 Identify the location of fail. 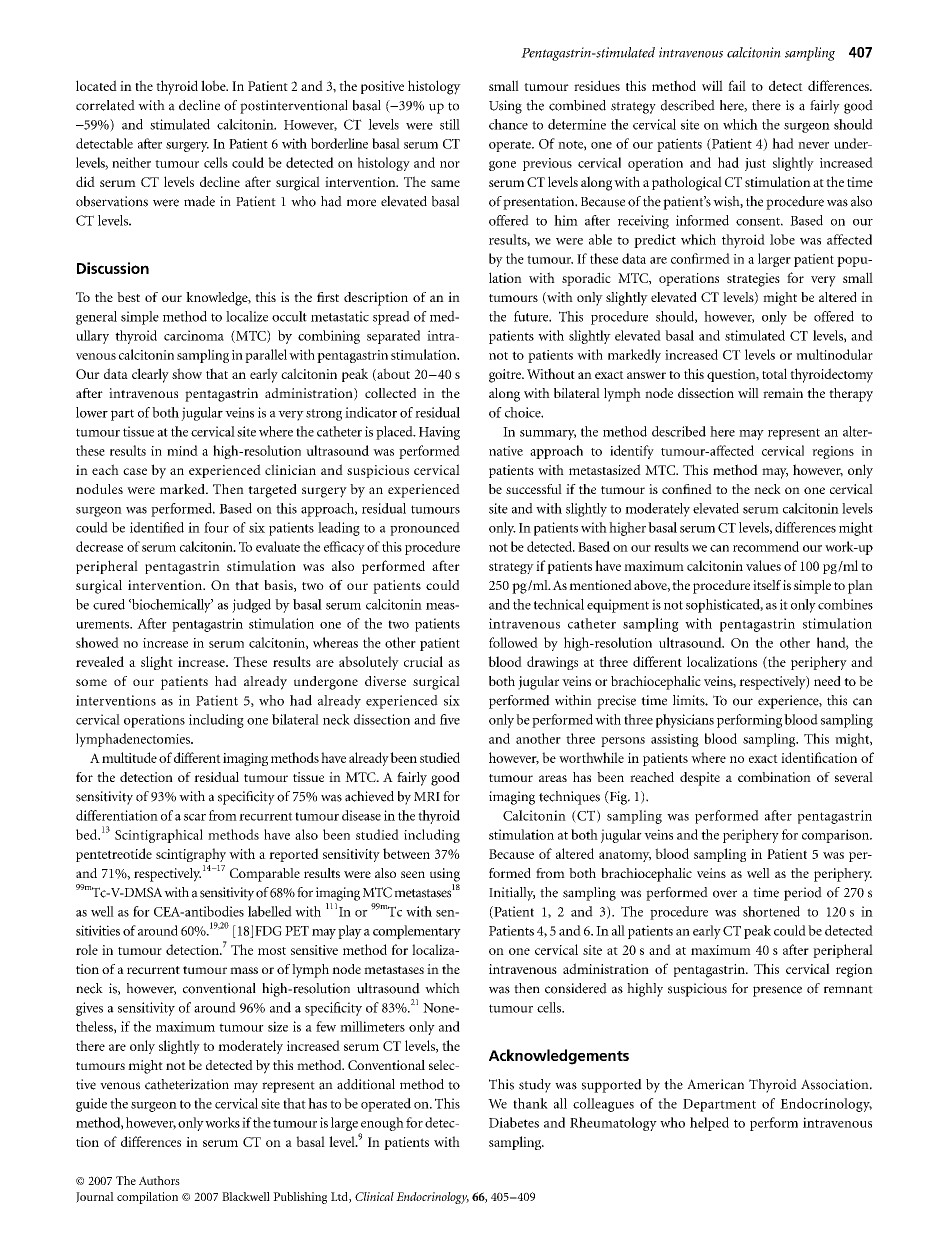
(737, 85).
